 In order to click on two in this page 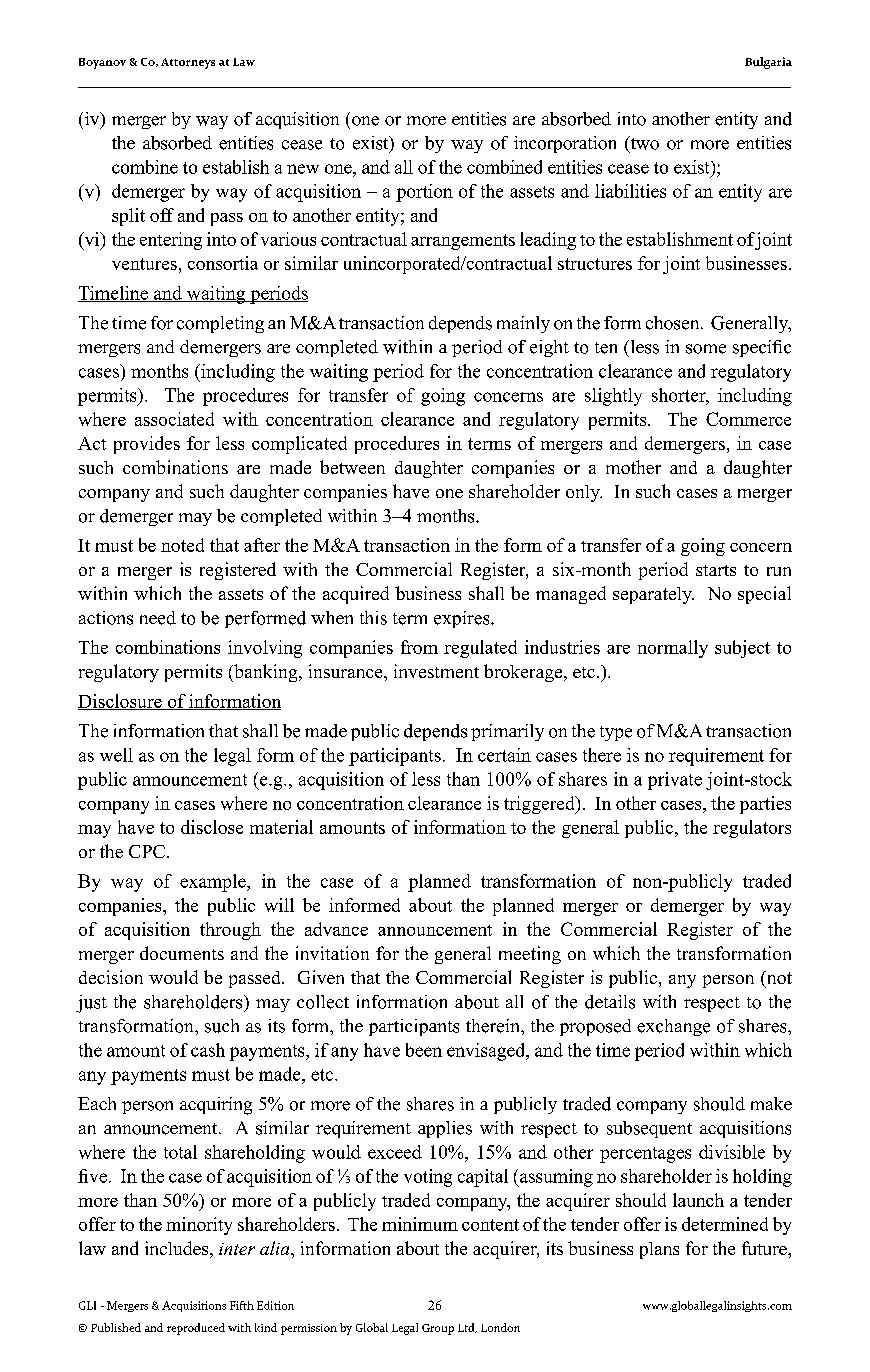, I will do `click(643, 144)`.
